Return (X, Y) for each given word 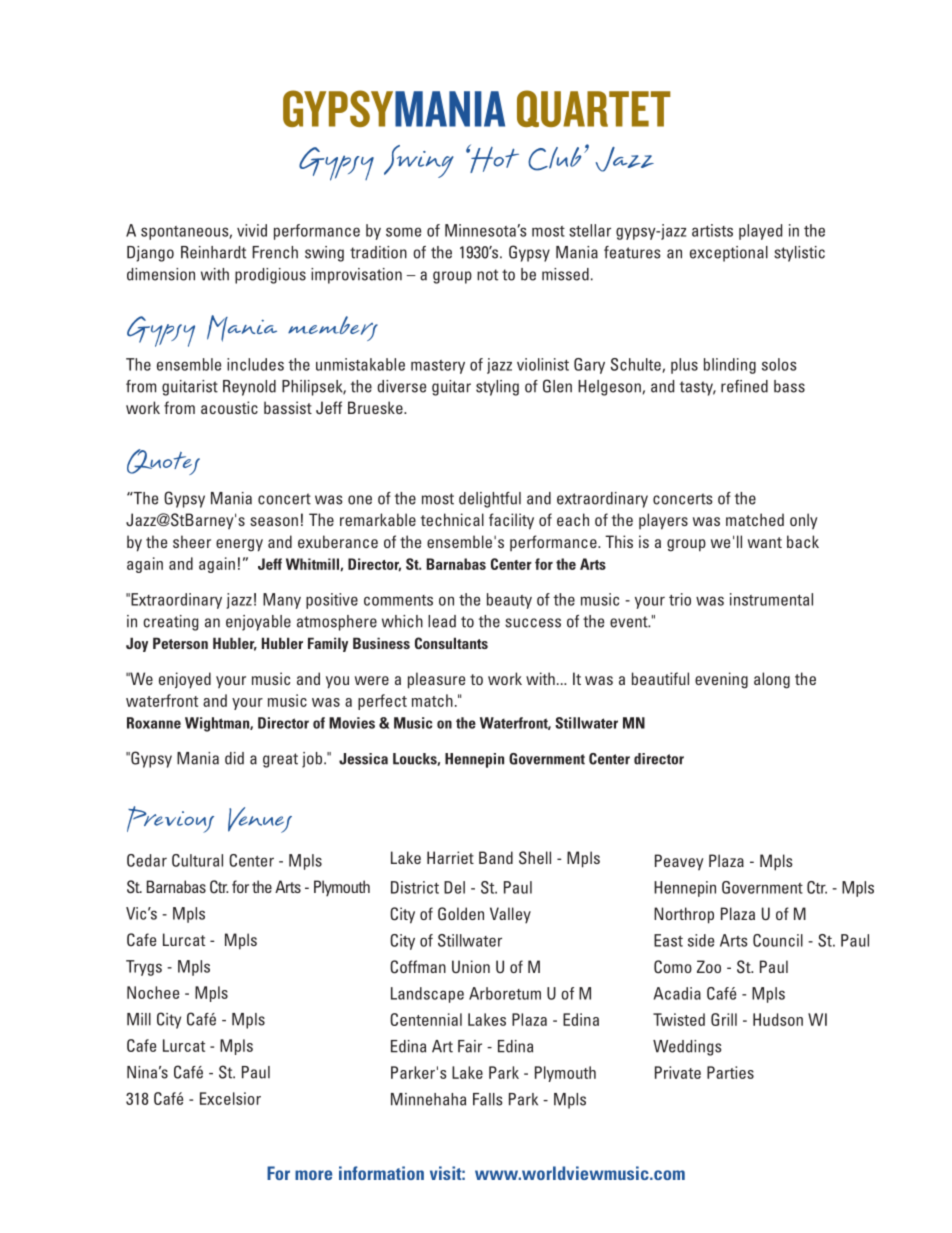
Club (555, 159)
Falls (488, 1099)
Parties (730, 1072)
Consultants (451, 643)
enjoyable (258, 623)
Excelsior (230, 1098)
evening (721, 680)
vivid (252, 230)
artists (712, 230)
